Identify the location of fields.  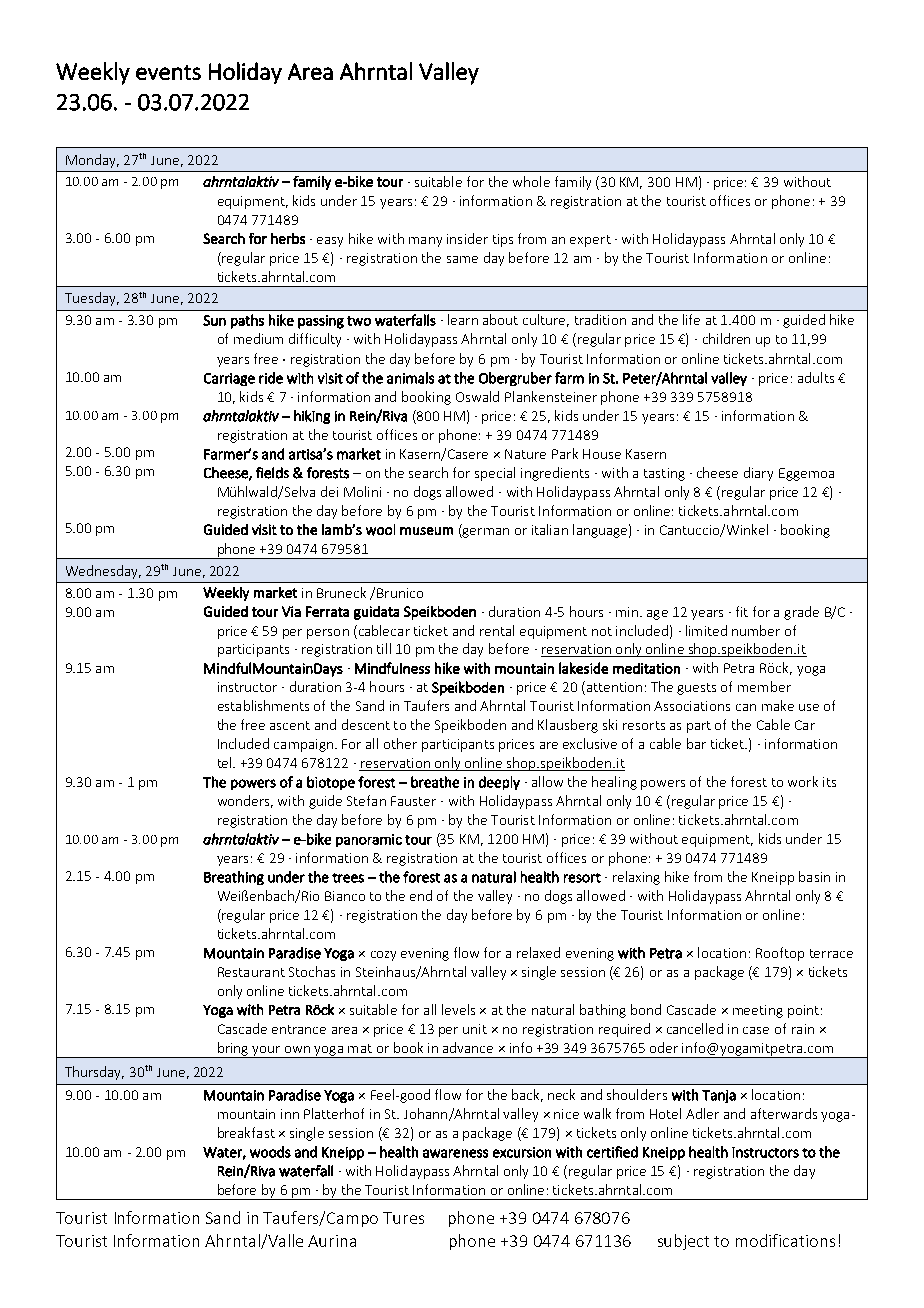
(272, 473).
